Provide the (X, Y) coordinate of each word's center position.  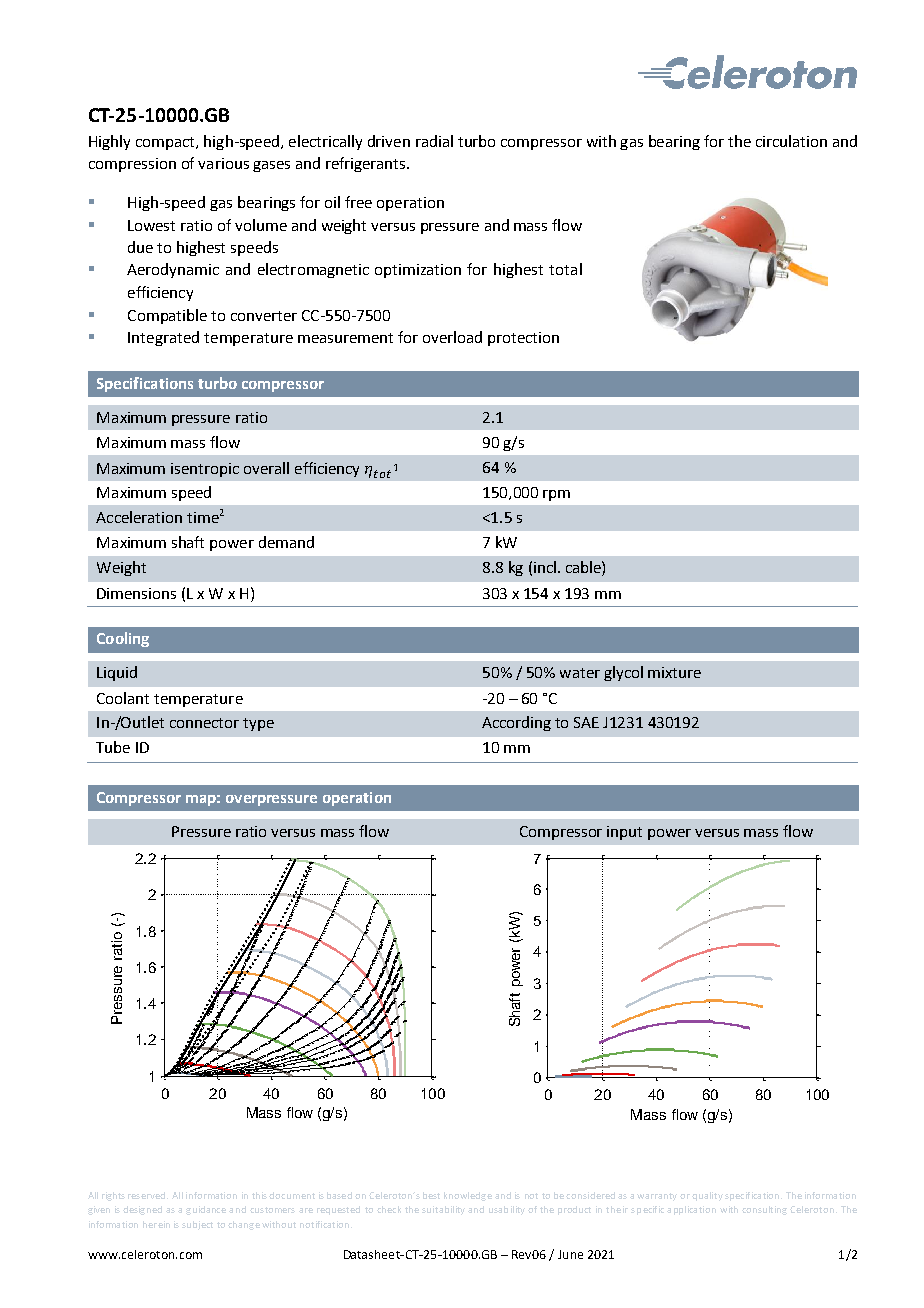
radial (434, 141)
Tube (113, 747)
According (516, 723)
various (223, 163)
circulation (791, 141)
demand (286, 542)
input (624, 833)
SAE (586, 722)
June (570, 1254)
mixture (674, 672)
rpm (556, 495)
